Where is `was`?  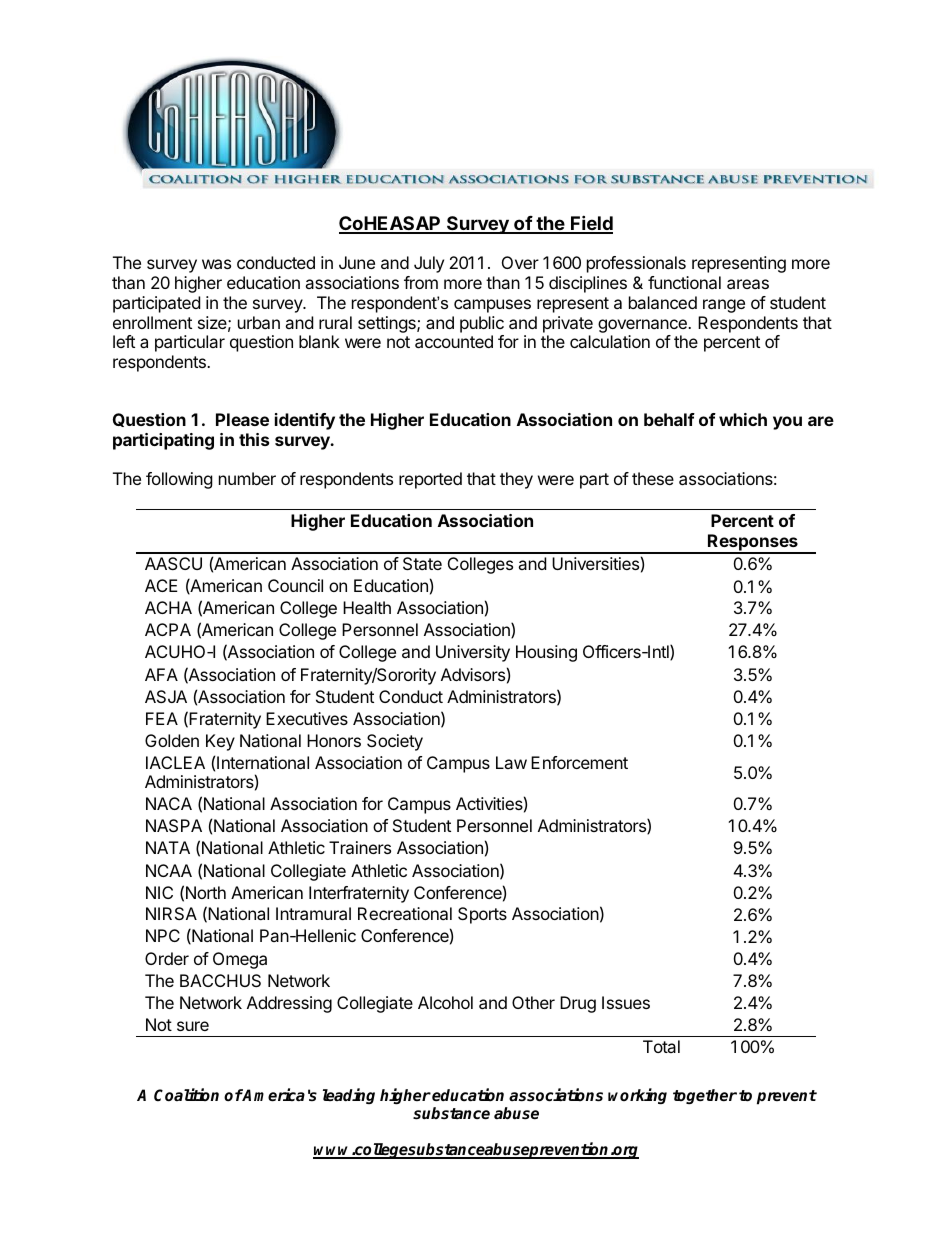
was is located at coordinates (216, 264).
